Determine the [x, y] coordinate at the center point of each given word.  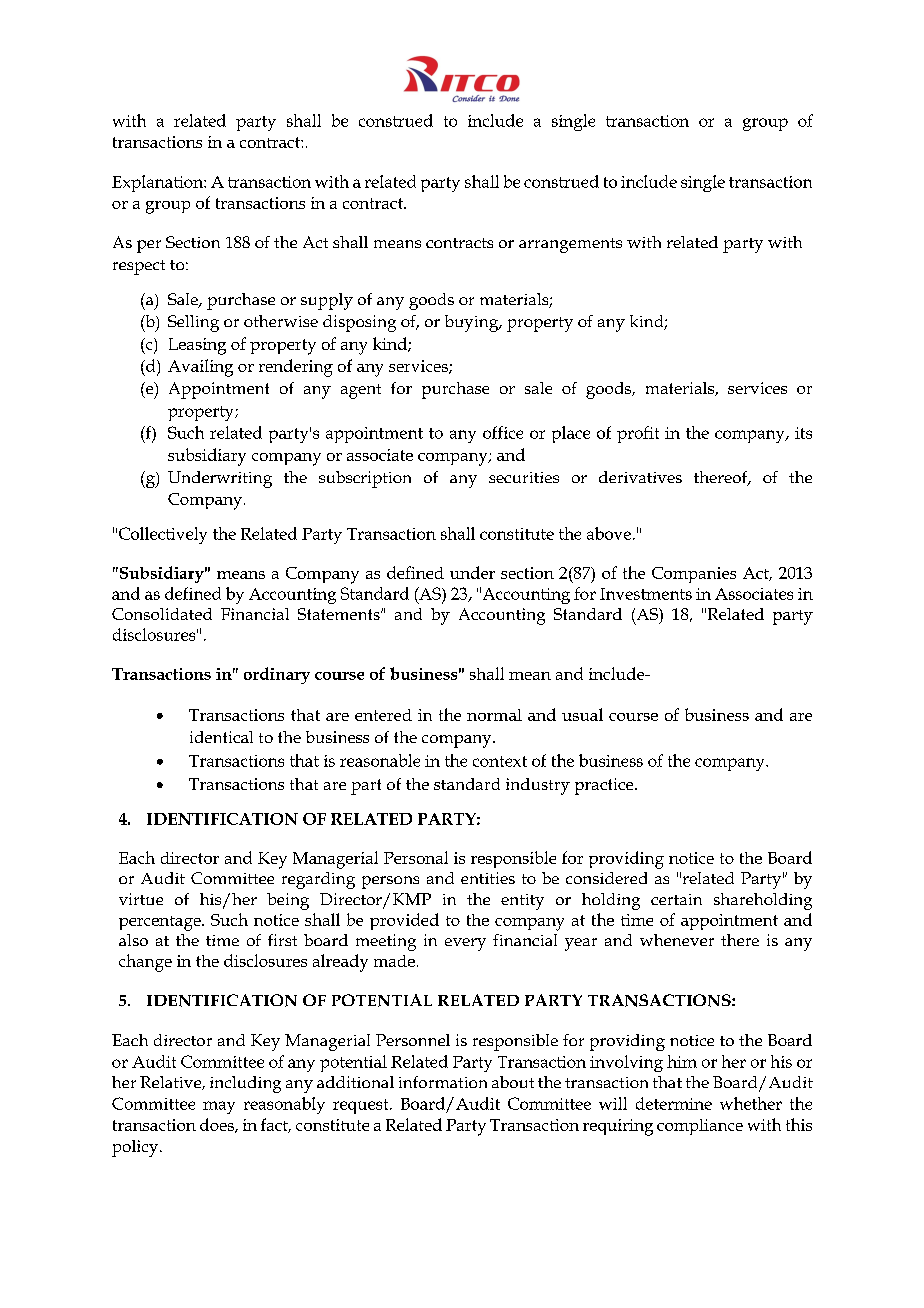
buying [473, 323]
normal [494, 715]
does [218, 1125]
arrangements [570, 245]
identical [221, 737]
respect [139, 267]
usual [582, 714]
